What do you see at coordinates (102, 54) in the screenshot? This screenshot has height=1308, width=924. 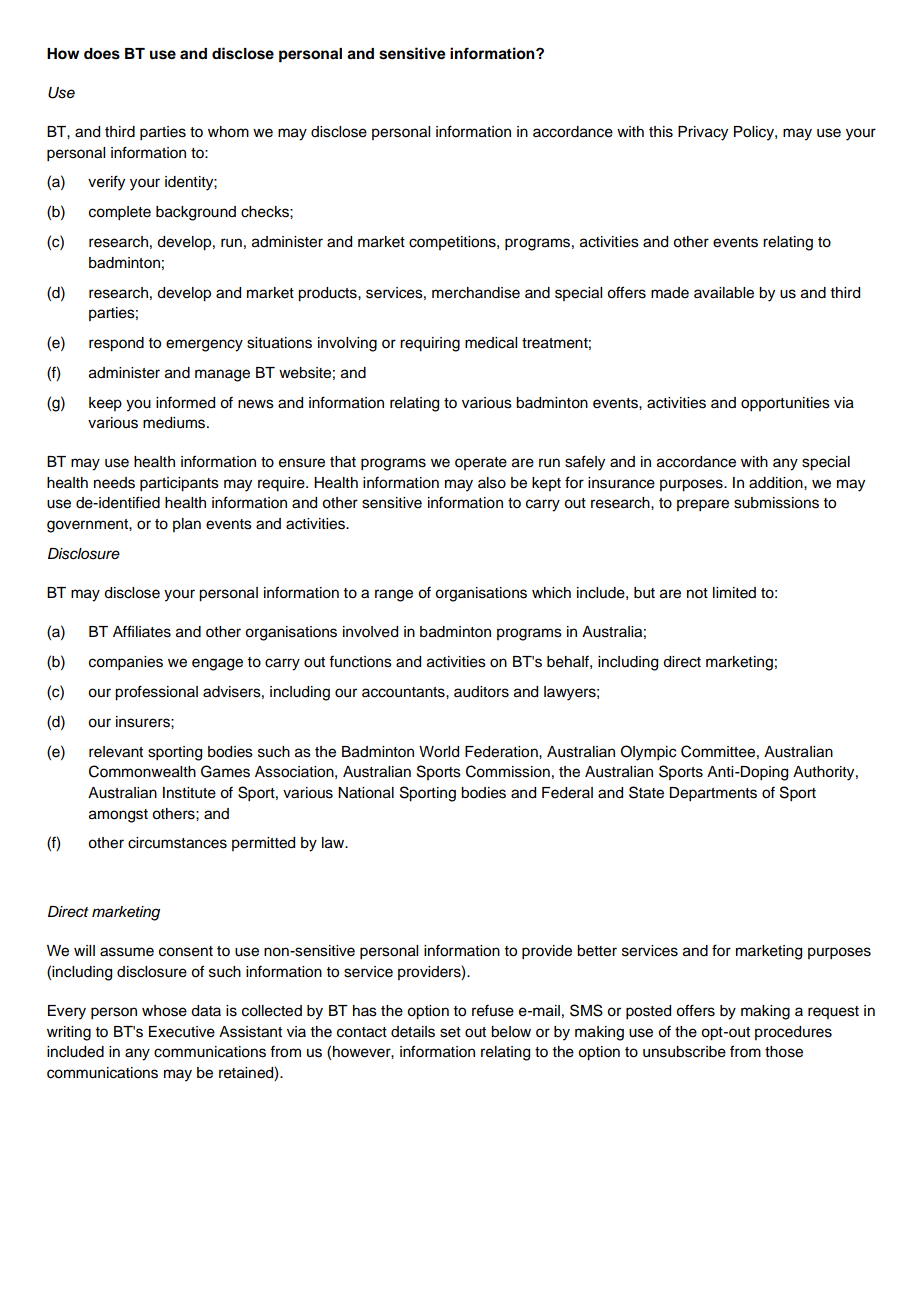 I see `does` at bounding box center [102, 54].
